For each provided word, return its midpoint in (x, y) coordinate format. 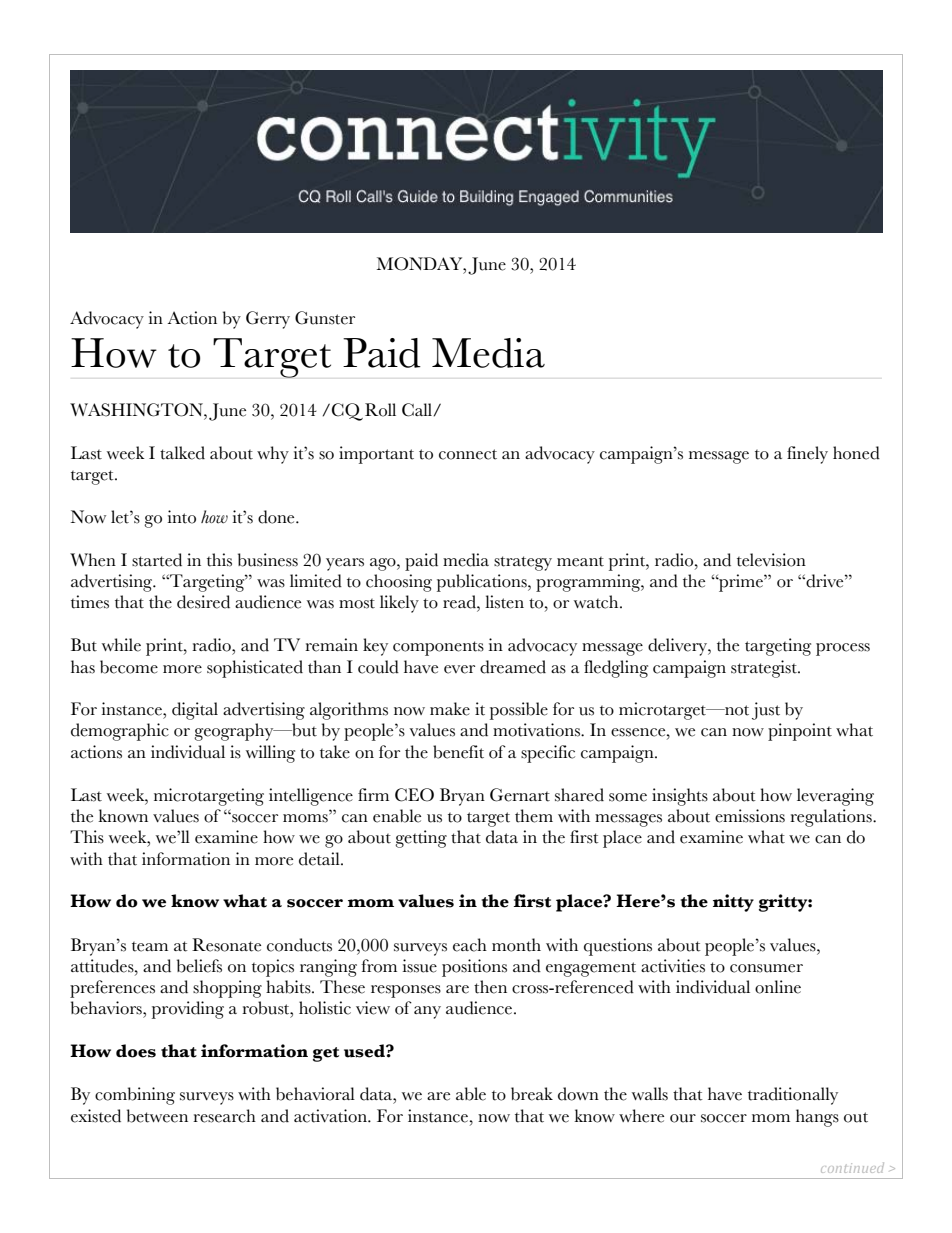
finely (807, 455)
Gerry (268, 320)
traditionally (793, 1096)
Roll (380, 410)
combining (135, 1096)
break (532, 1094)
